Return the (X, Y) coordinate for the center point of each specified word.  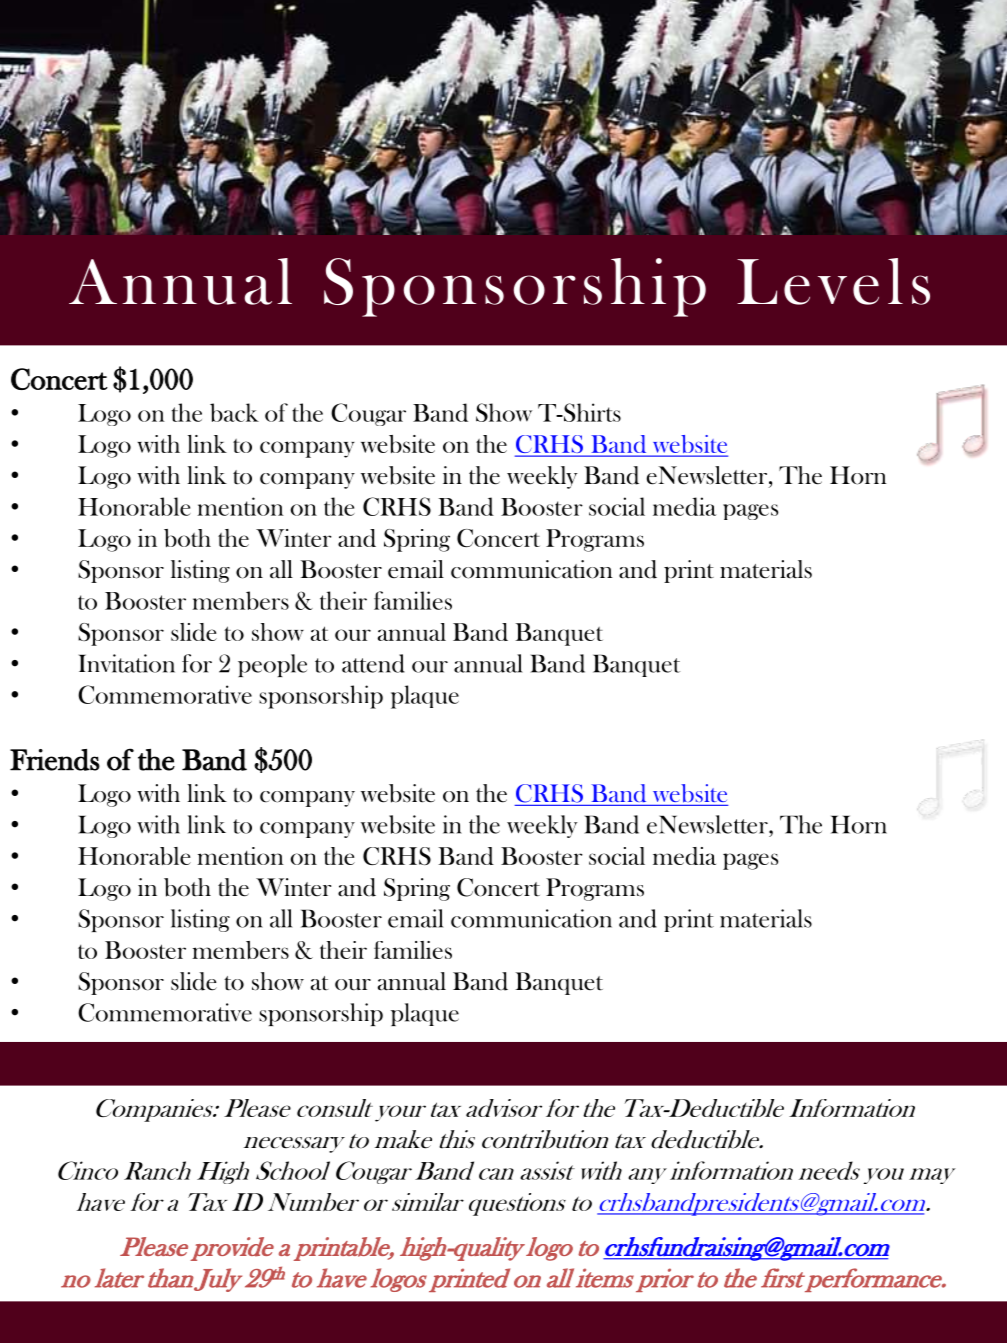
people (272, 665)
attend (373, 663)
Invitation (127, 663)
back (234, 412)
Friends (55, 760)
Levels (833, 281)
